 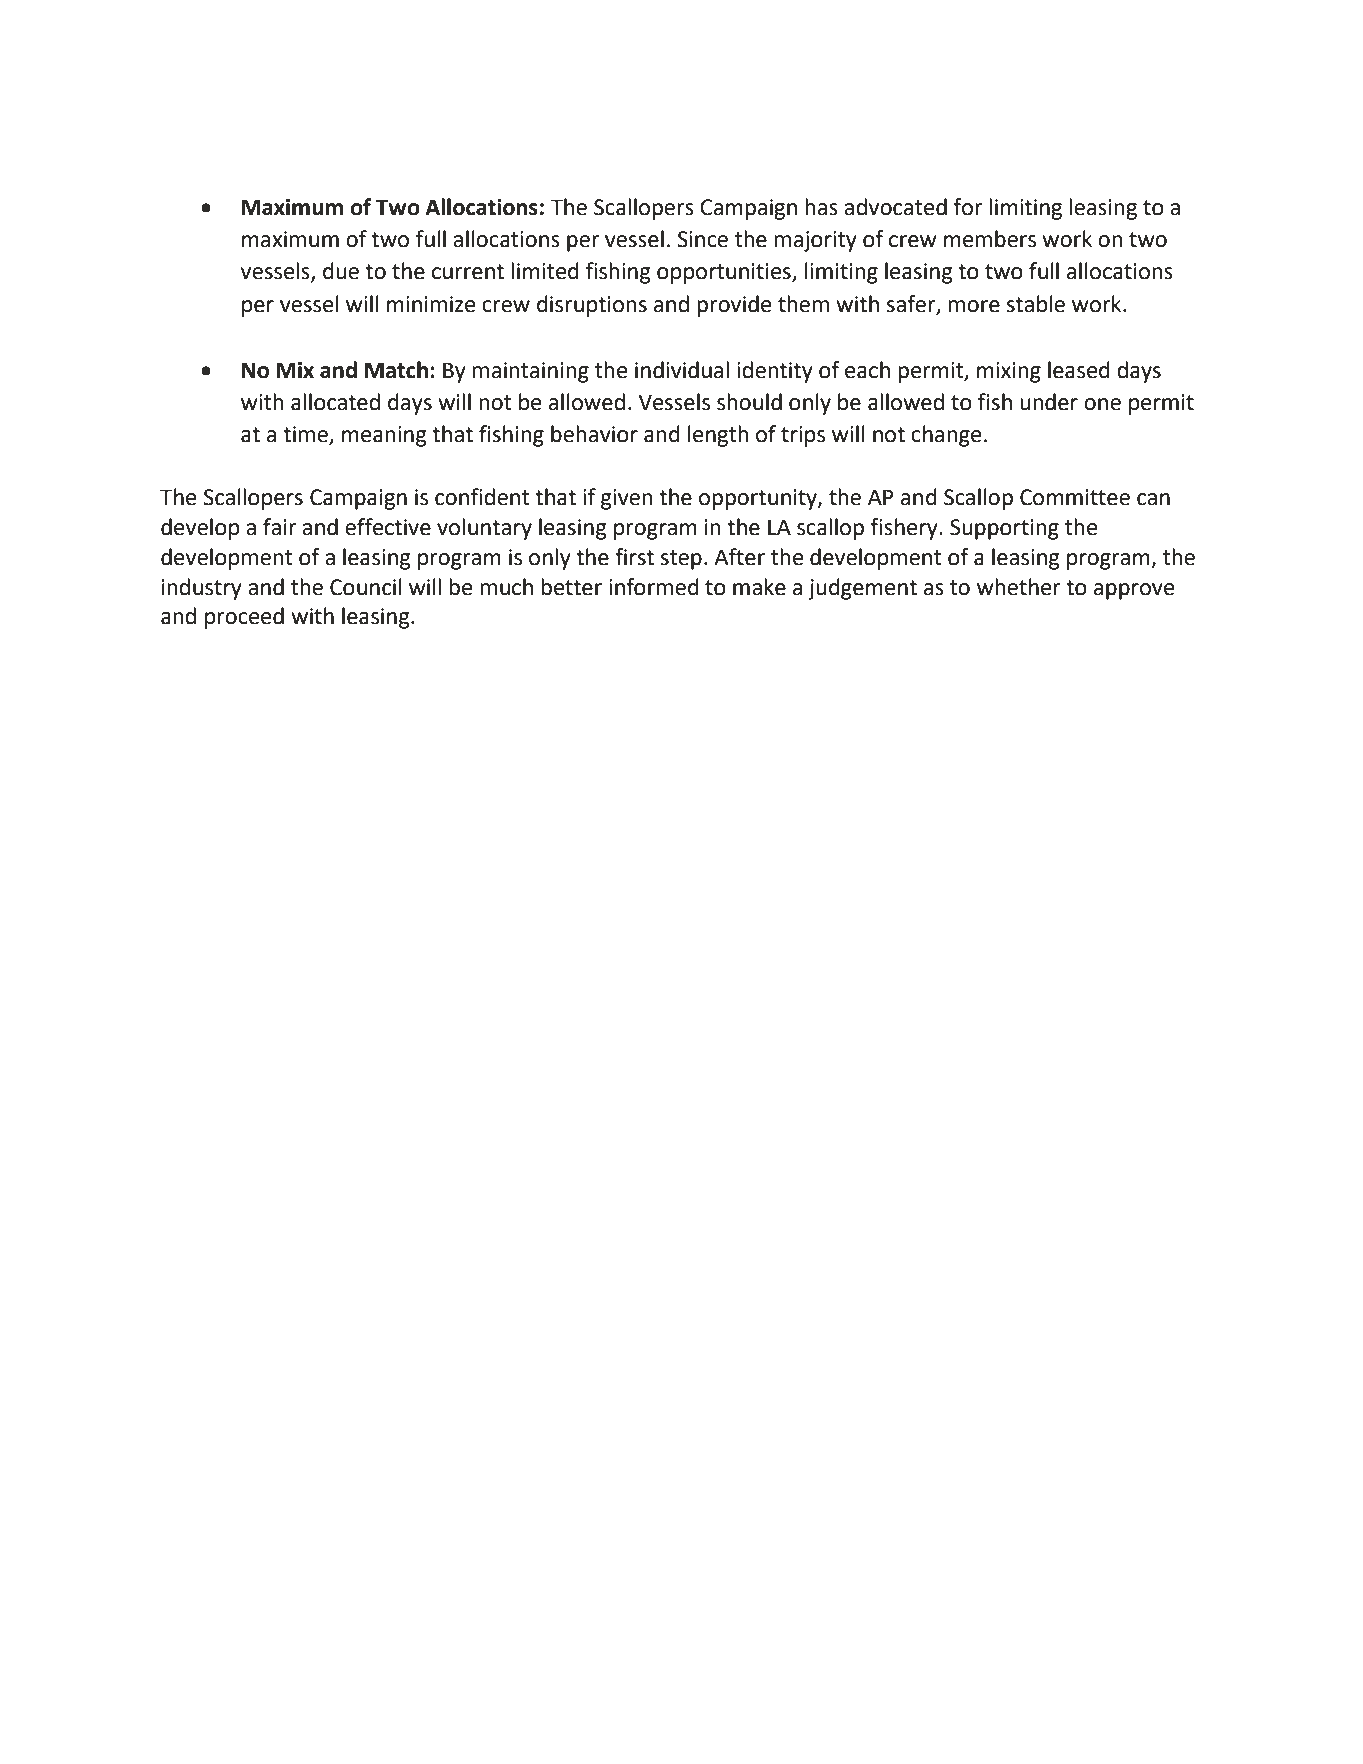 I want to click on informed, so click(x=654, y=587).
